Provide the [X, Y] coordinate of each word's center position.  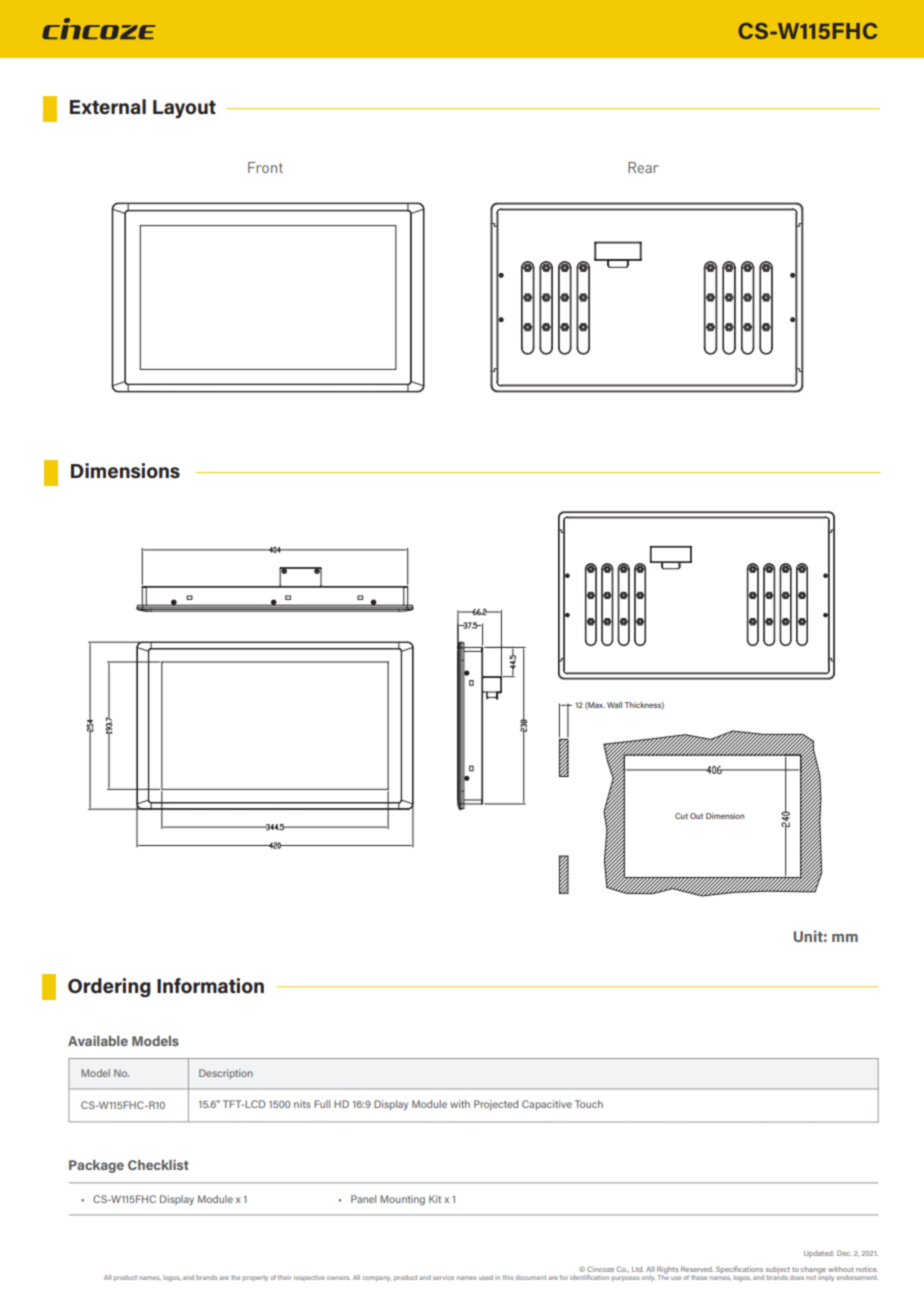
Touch [589, 1104]
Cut [681, 816]
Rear [643, 167]
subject [778, 1271]
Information [210, 986]
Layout [184, 109]
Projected [496, 1105]
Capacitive [547, 1105]
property [255, 1279]
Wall [614, 705]
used [486, 1277]
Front [265, 167]
